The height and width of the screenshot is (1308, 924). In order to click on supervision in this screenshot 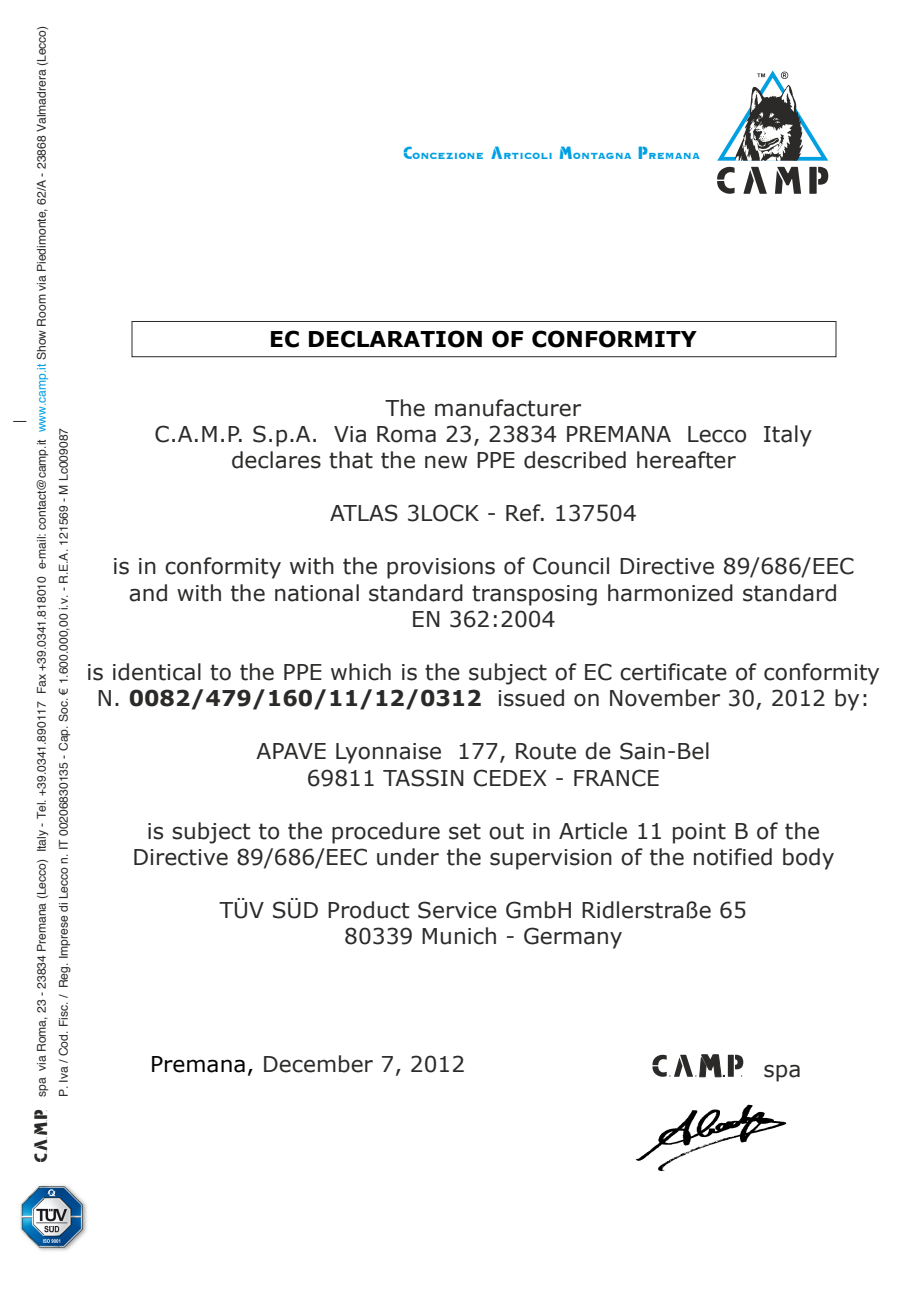, I will do `click(551, 859)`.
